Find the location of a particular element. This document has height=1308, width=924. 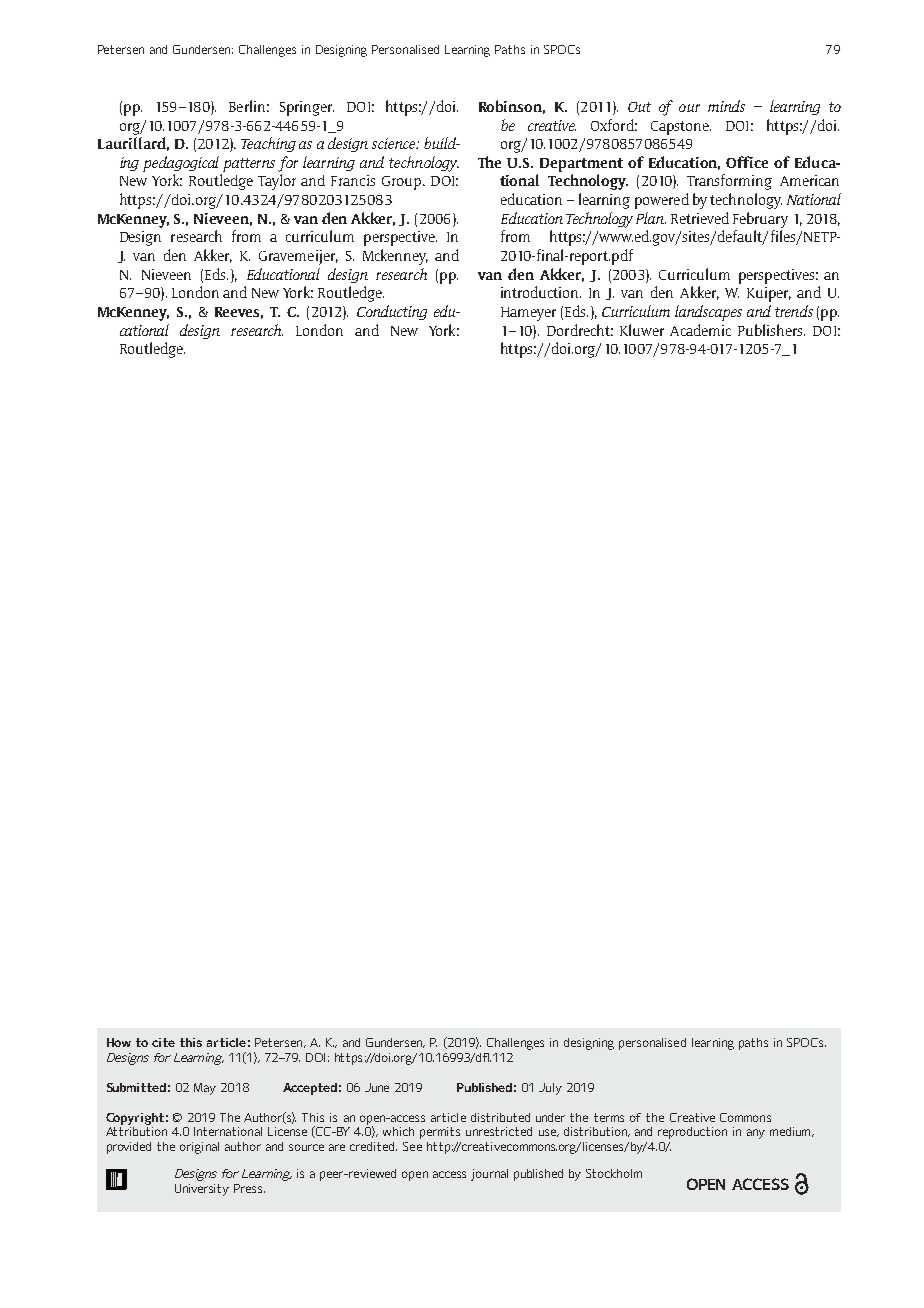

Office is located at coordinates (747, 162).
